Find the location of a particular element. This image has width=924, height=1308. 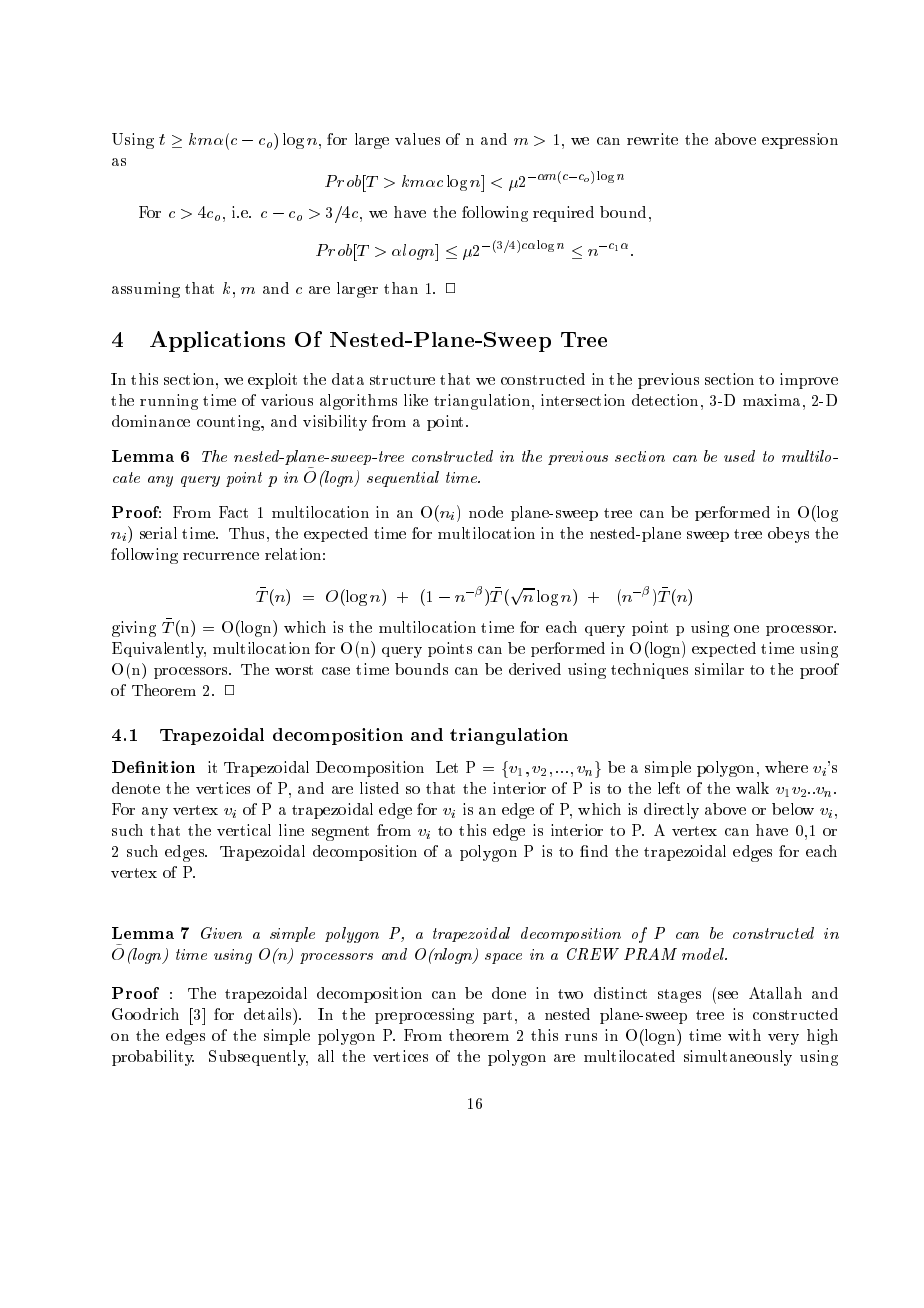

derived is located at coordinates (535, 669).
